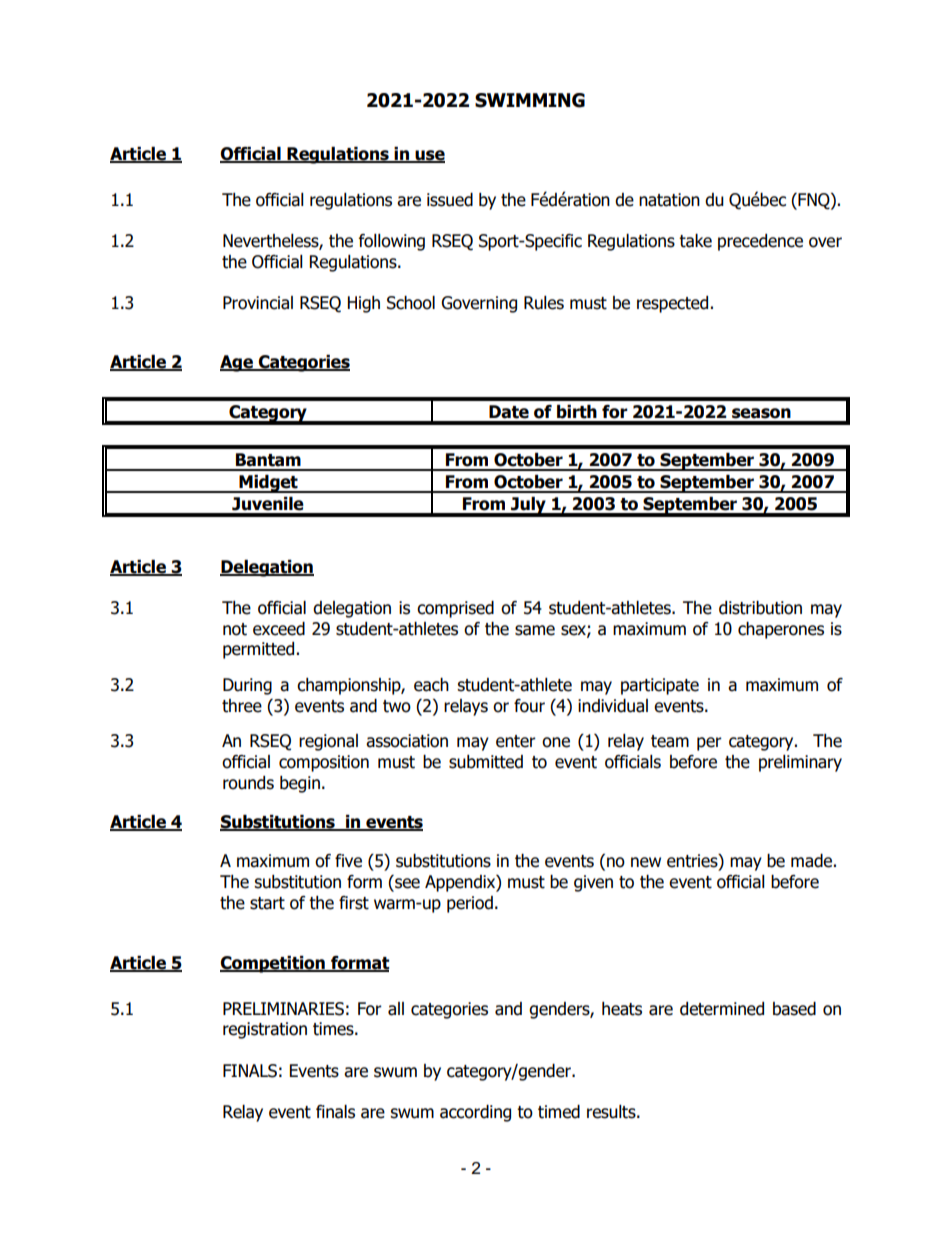 This screenshot has height=1233, width=952. Describe the element at coordinates (279, 629) in the screenshot. I see `exceed` at that location.
